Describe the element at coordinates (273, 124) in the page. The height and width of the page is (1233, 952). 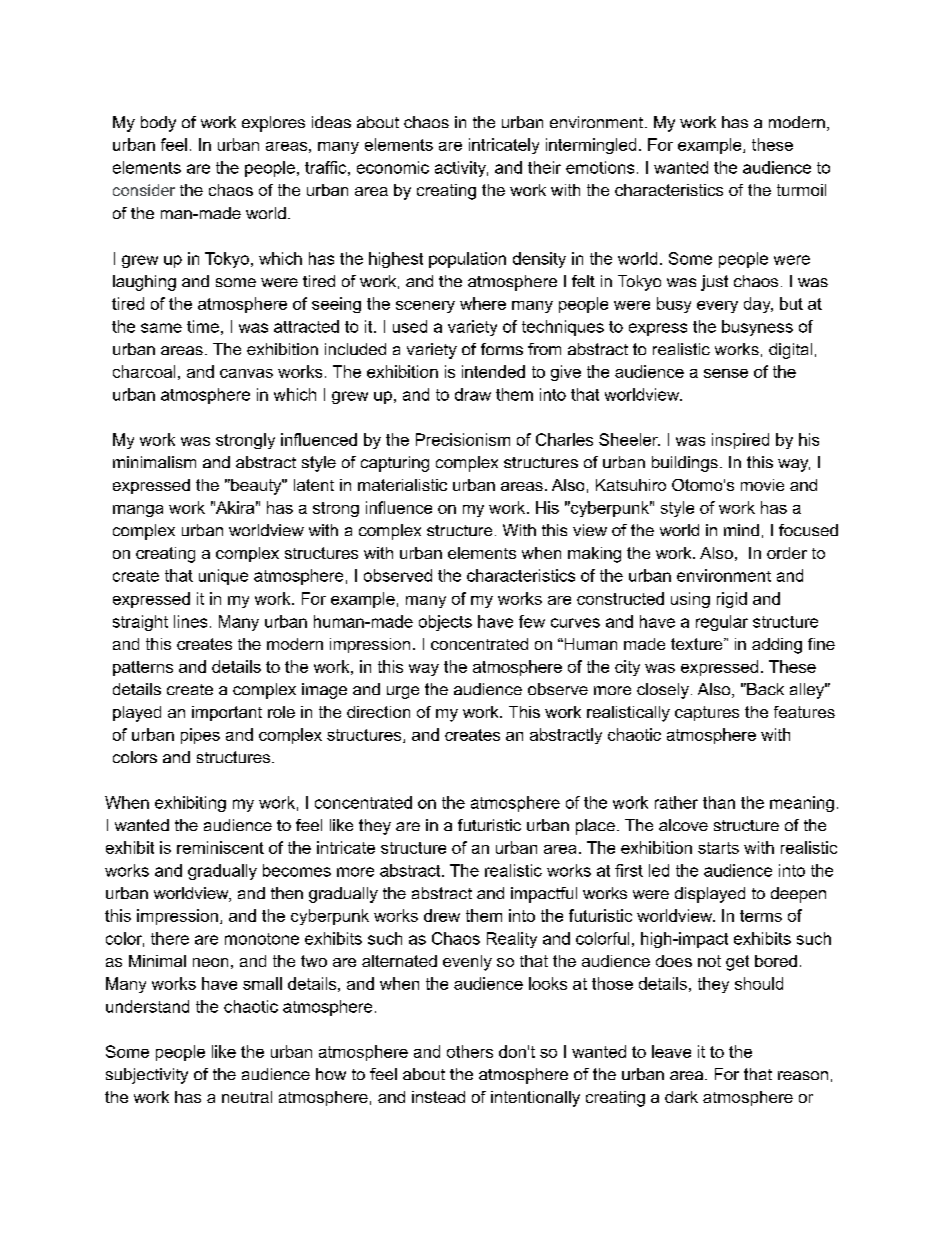
I see `explores` at that location.
